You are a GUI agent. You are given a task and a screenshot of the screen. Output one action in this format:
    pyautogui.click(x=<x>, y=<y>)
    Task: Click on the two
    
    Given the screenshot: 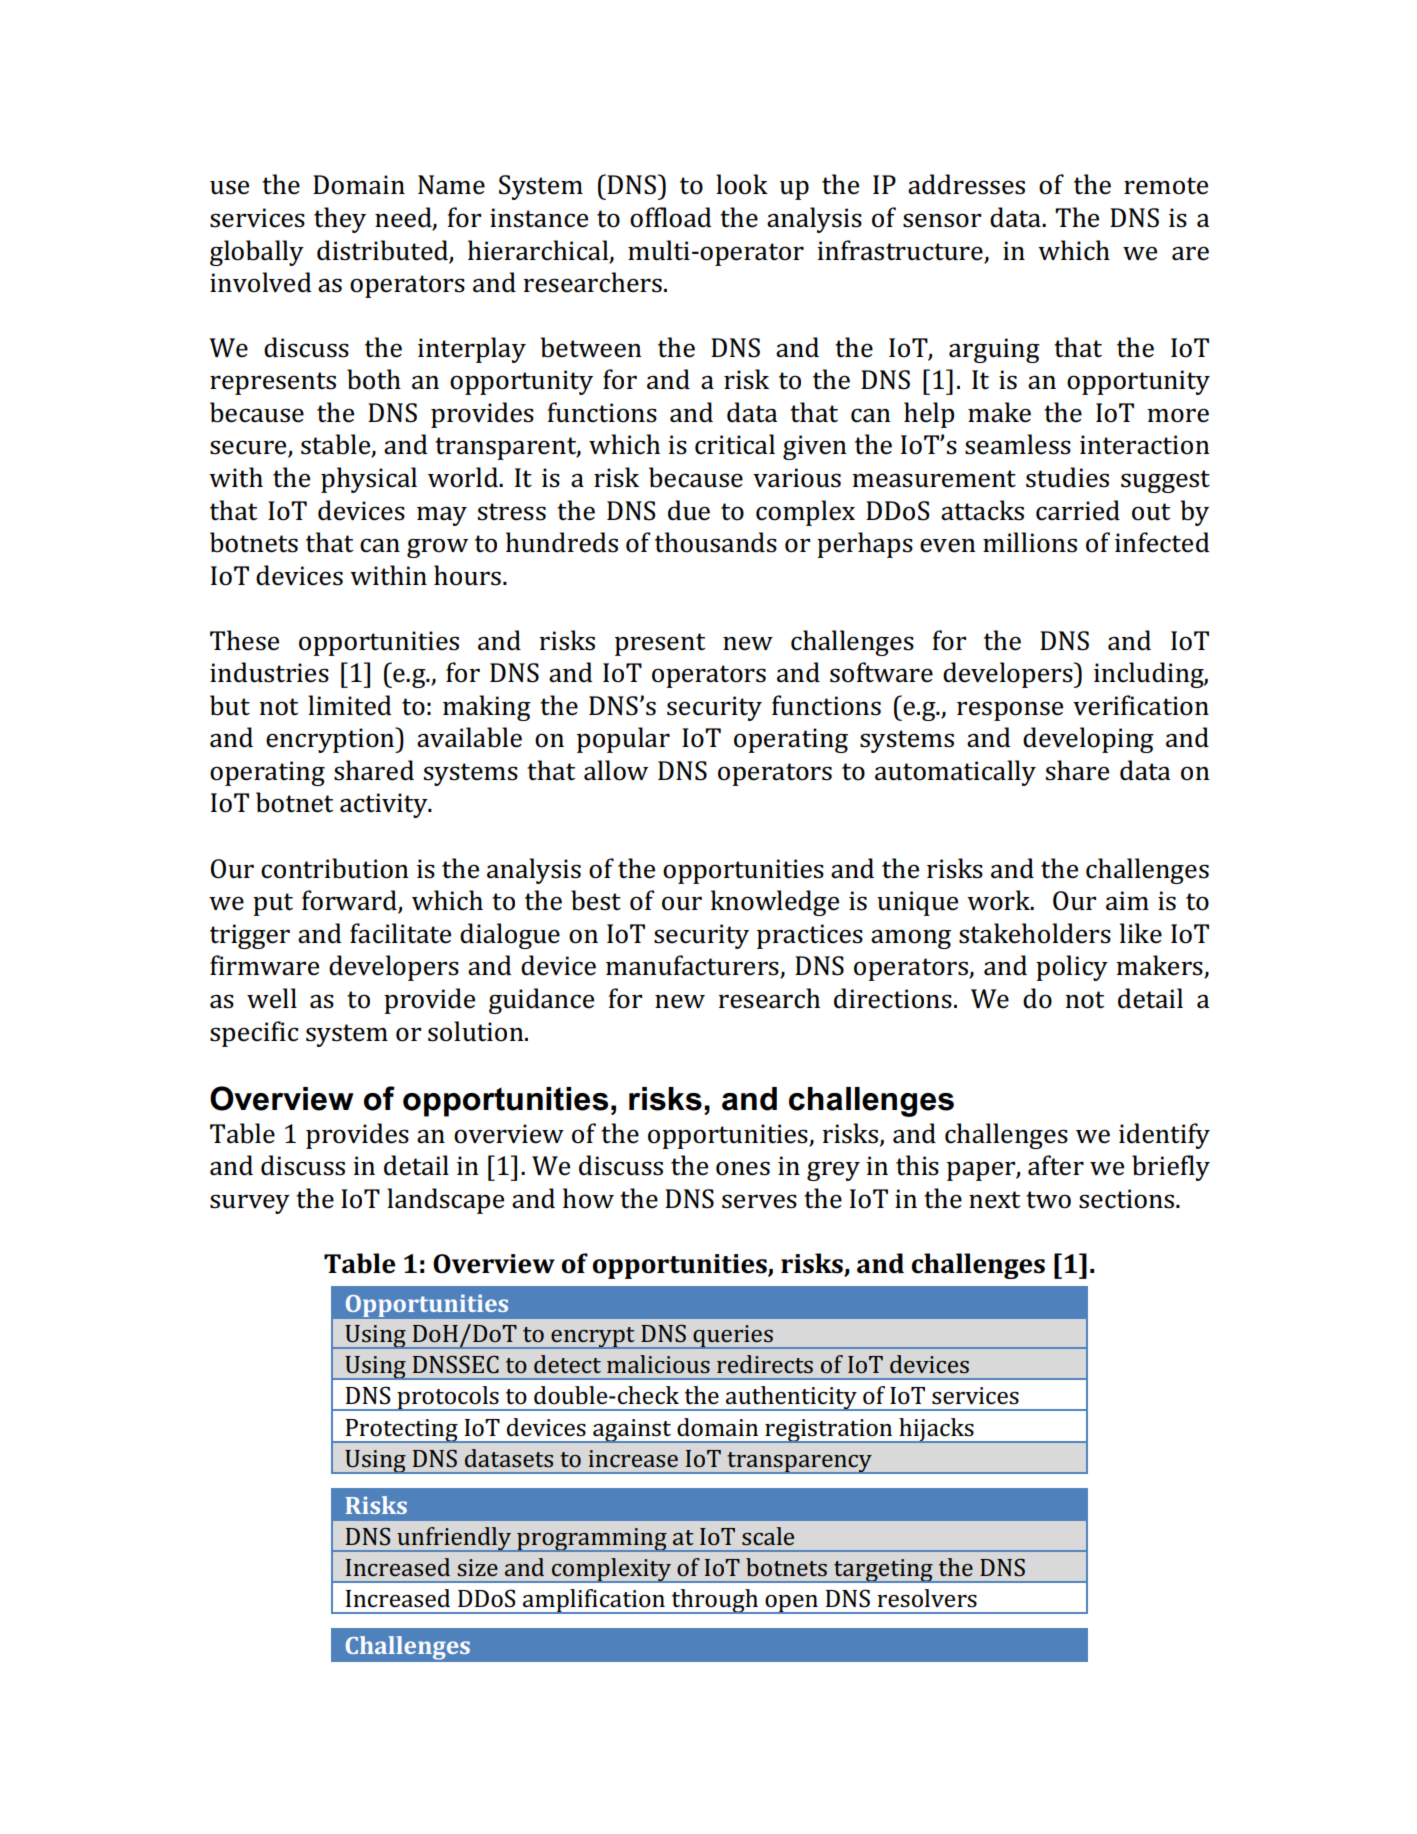 What is the action you would take?
    pyautogui.click(x=1048, y=1200)
